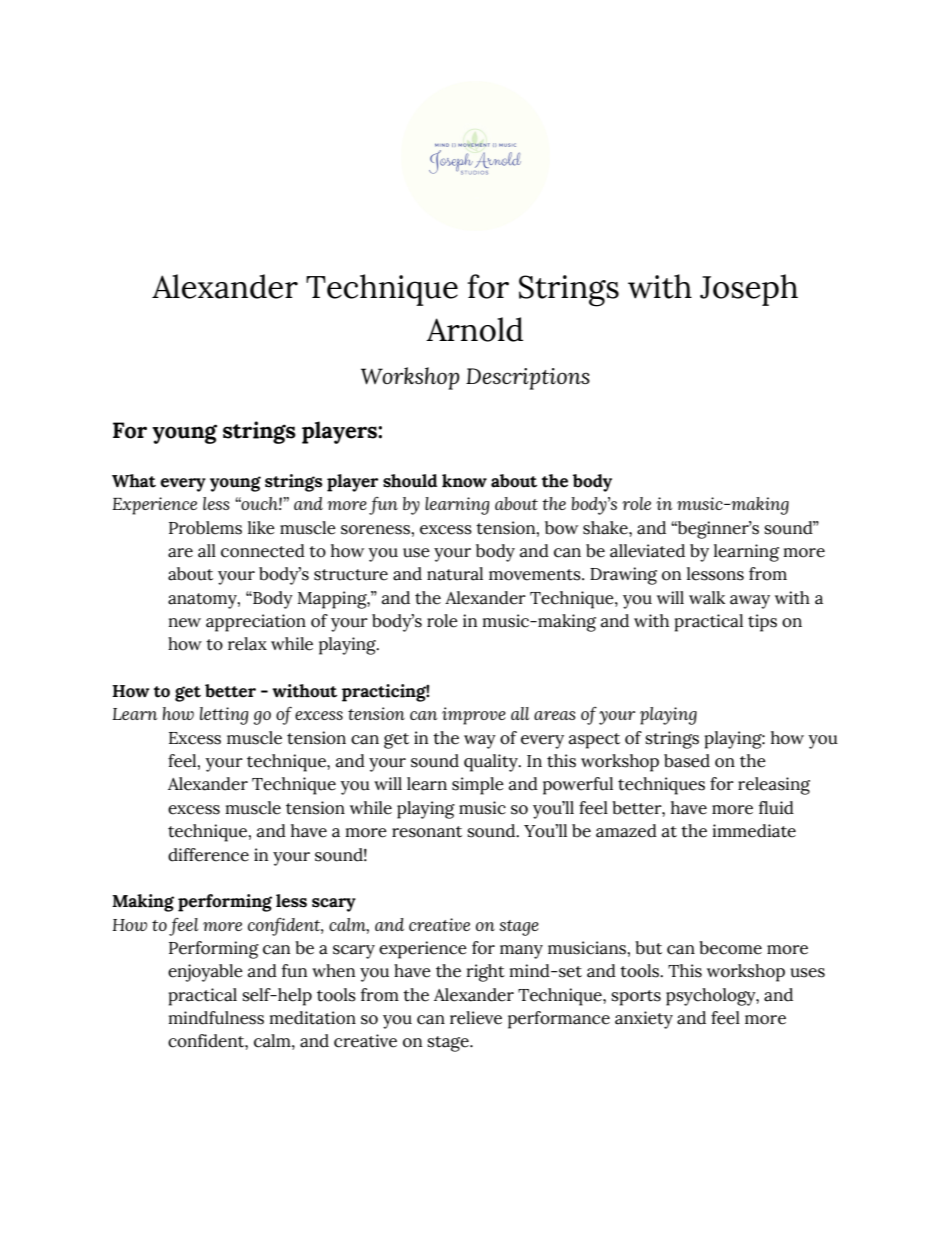 This document has width=952, height=1233. What do you see at coordinates (606, 528) in the document?
I see `shake` at bounding box center [606, 528].
